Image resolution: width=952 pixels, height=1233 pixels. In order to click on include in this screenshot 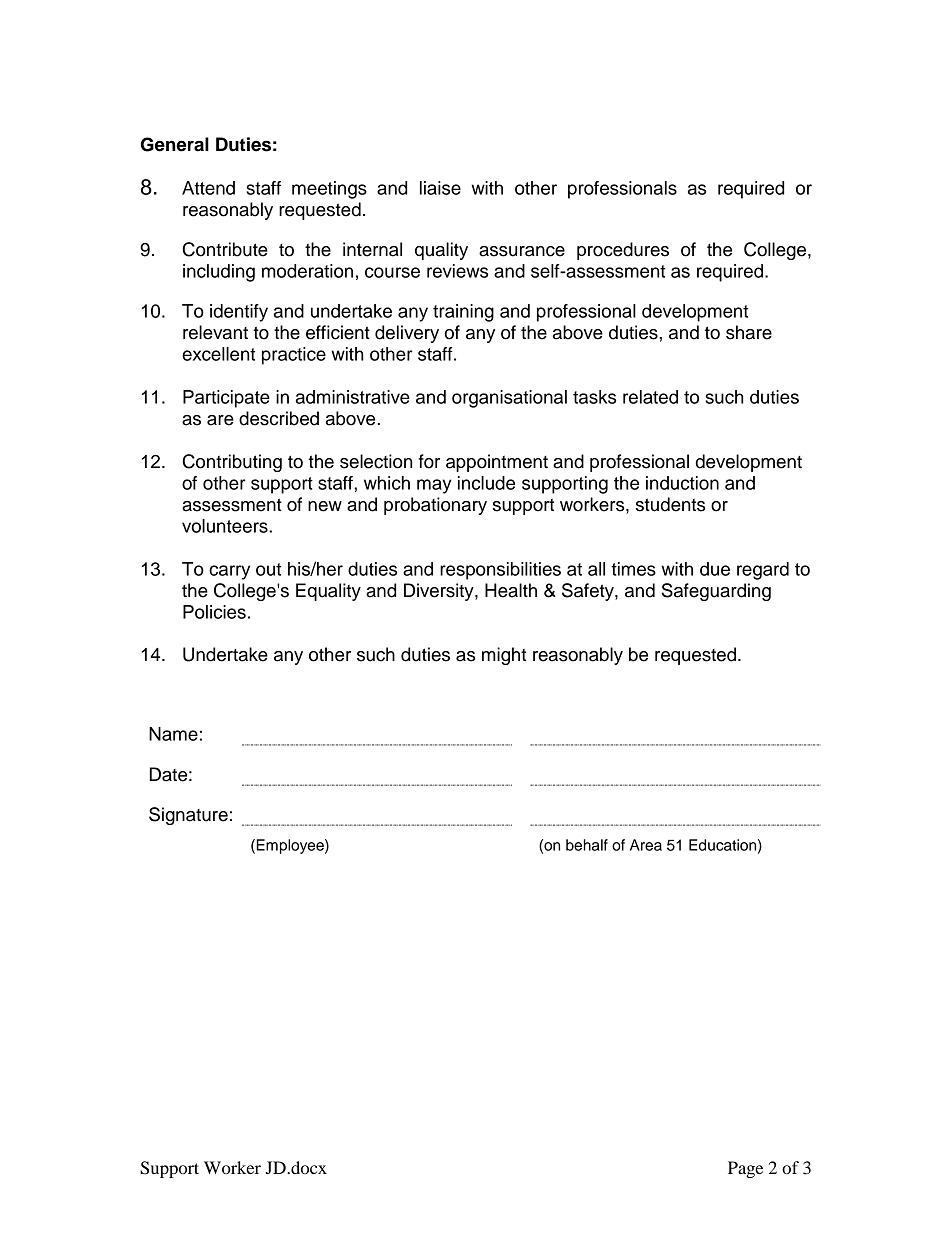, I will do `click(486, 483)`.
